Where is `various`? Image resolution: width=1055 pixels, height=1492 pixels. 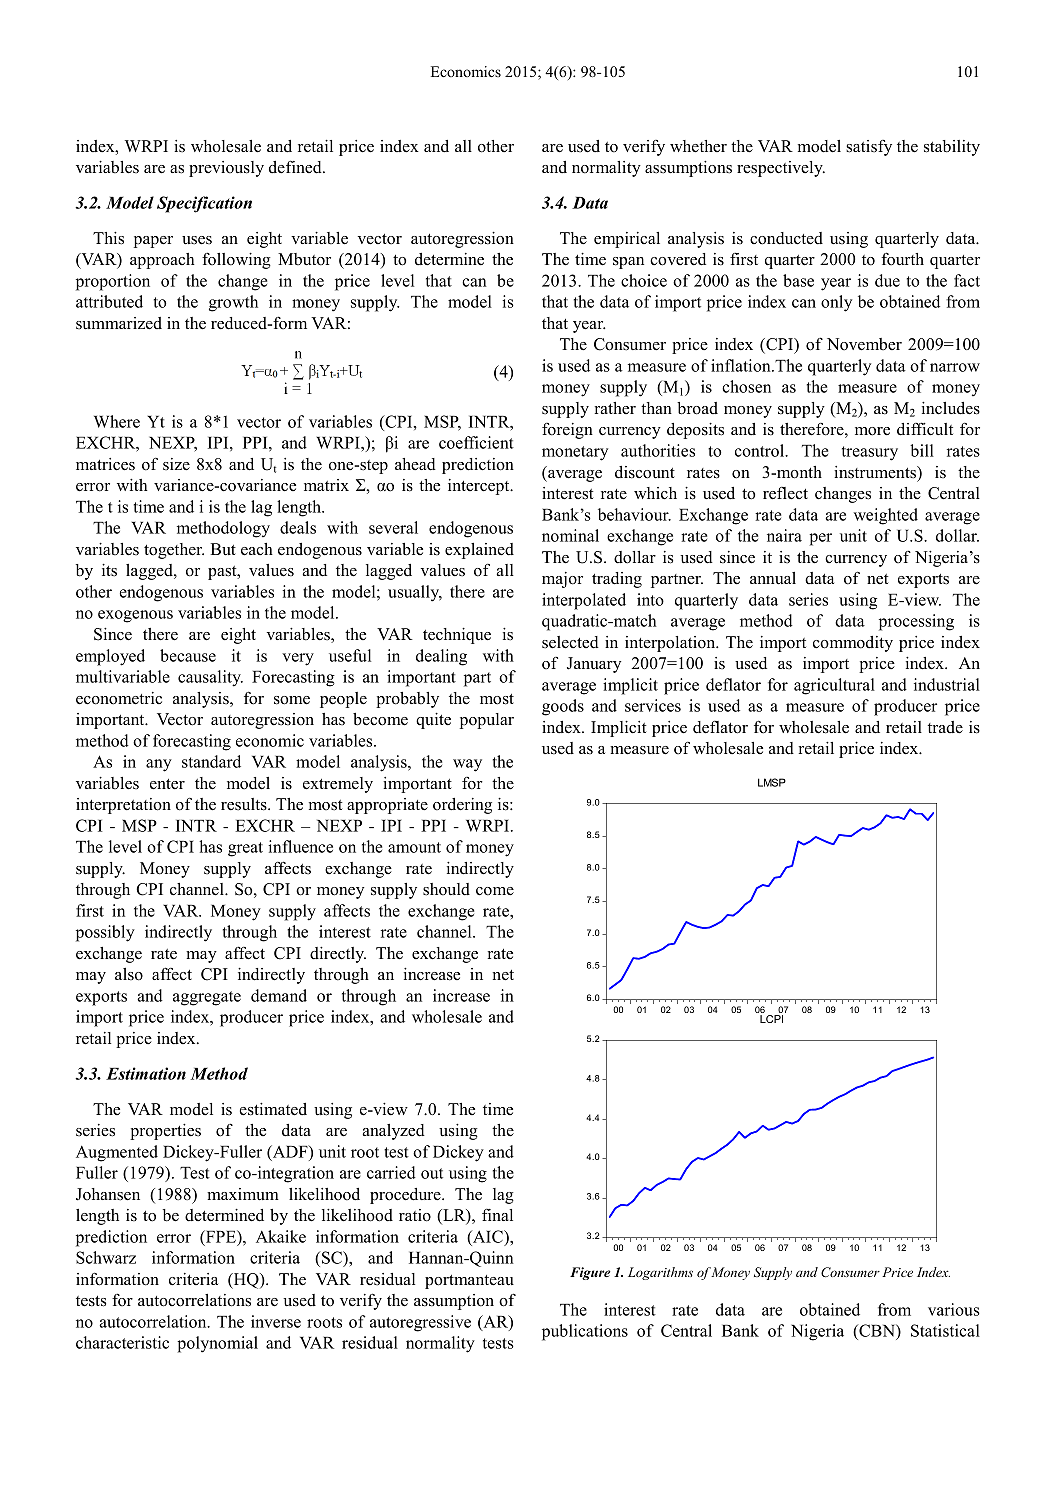
various is located at coordinates (954, 1309).
